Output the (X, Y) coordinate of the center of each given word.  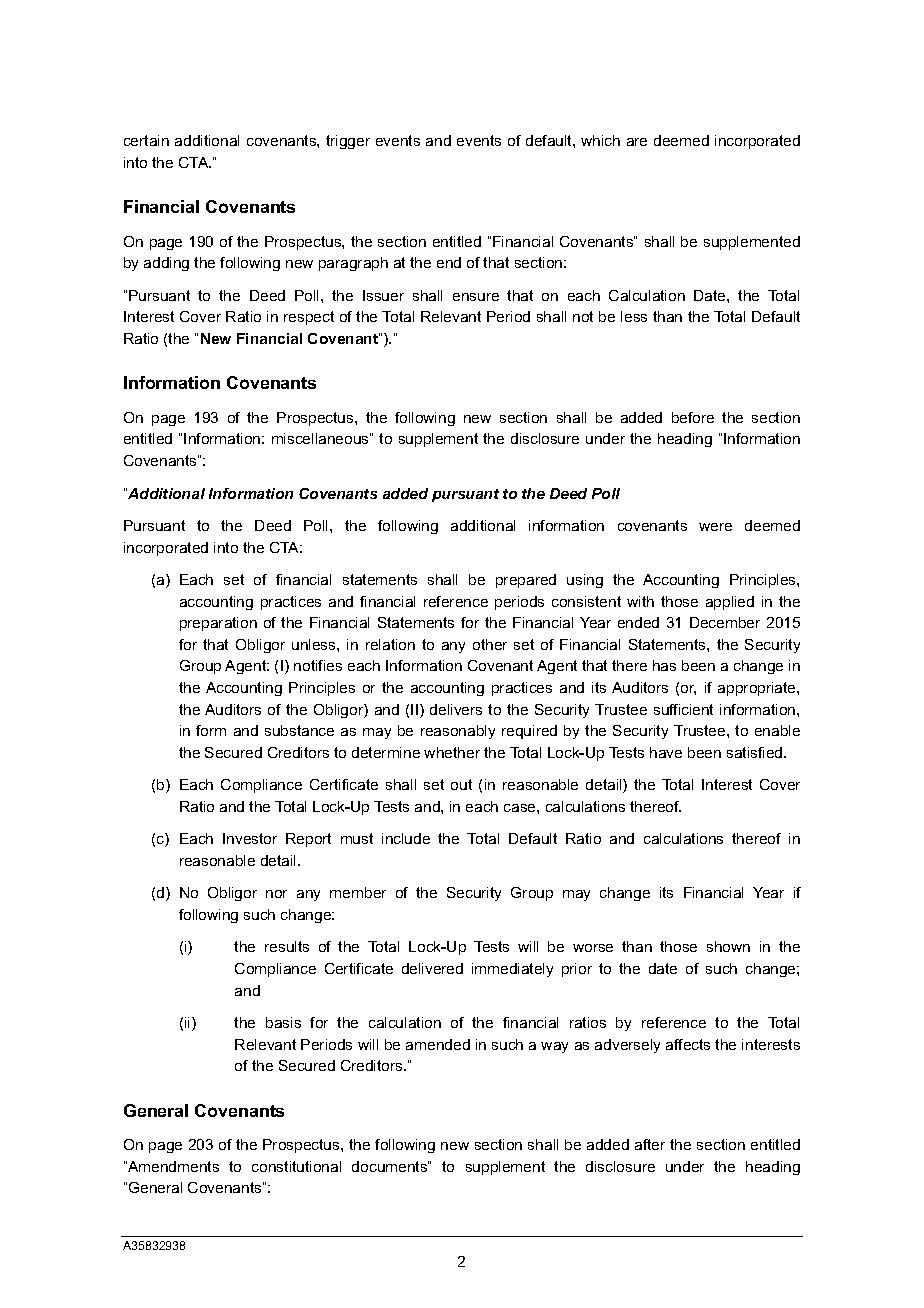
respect (309, 318)
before (693, 417)
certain (146, 140)
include (406, 838)
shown (728, 946)
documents (390, 1166)
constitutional (296, 1166)
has (664, 665)
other (490, 644)
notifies (318, 665)
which (600, 140)
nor (276, 894)
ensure (476, 297)
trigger (348, 142)
